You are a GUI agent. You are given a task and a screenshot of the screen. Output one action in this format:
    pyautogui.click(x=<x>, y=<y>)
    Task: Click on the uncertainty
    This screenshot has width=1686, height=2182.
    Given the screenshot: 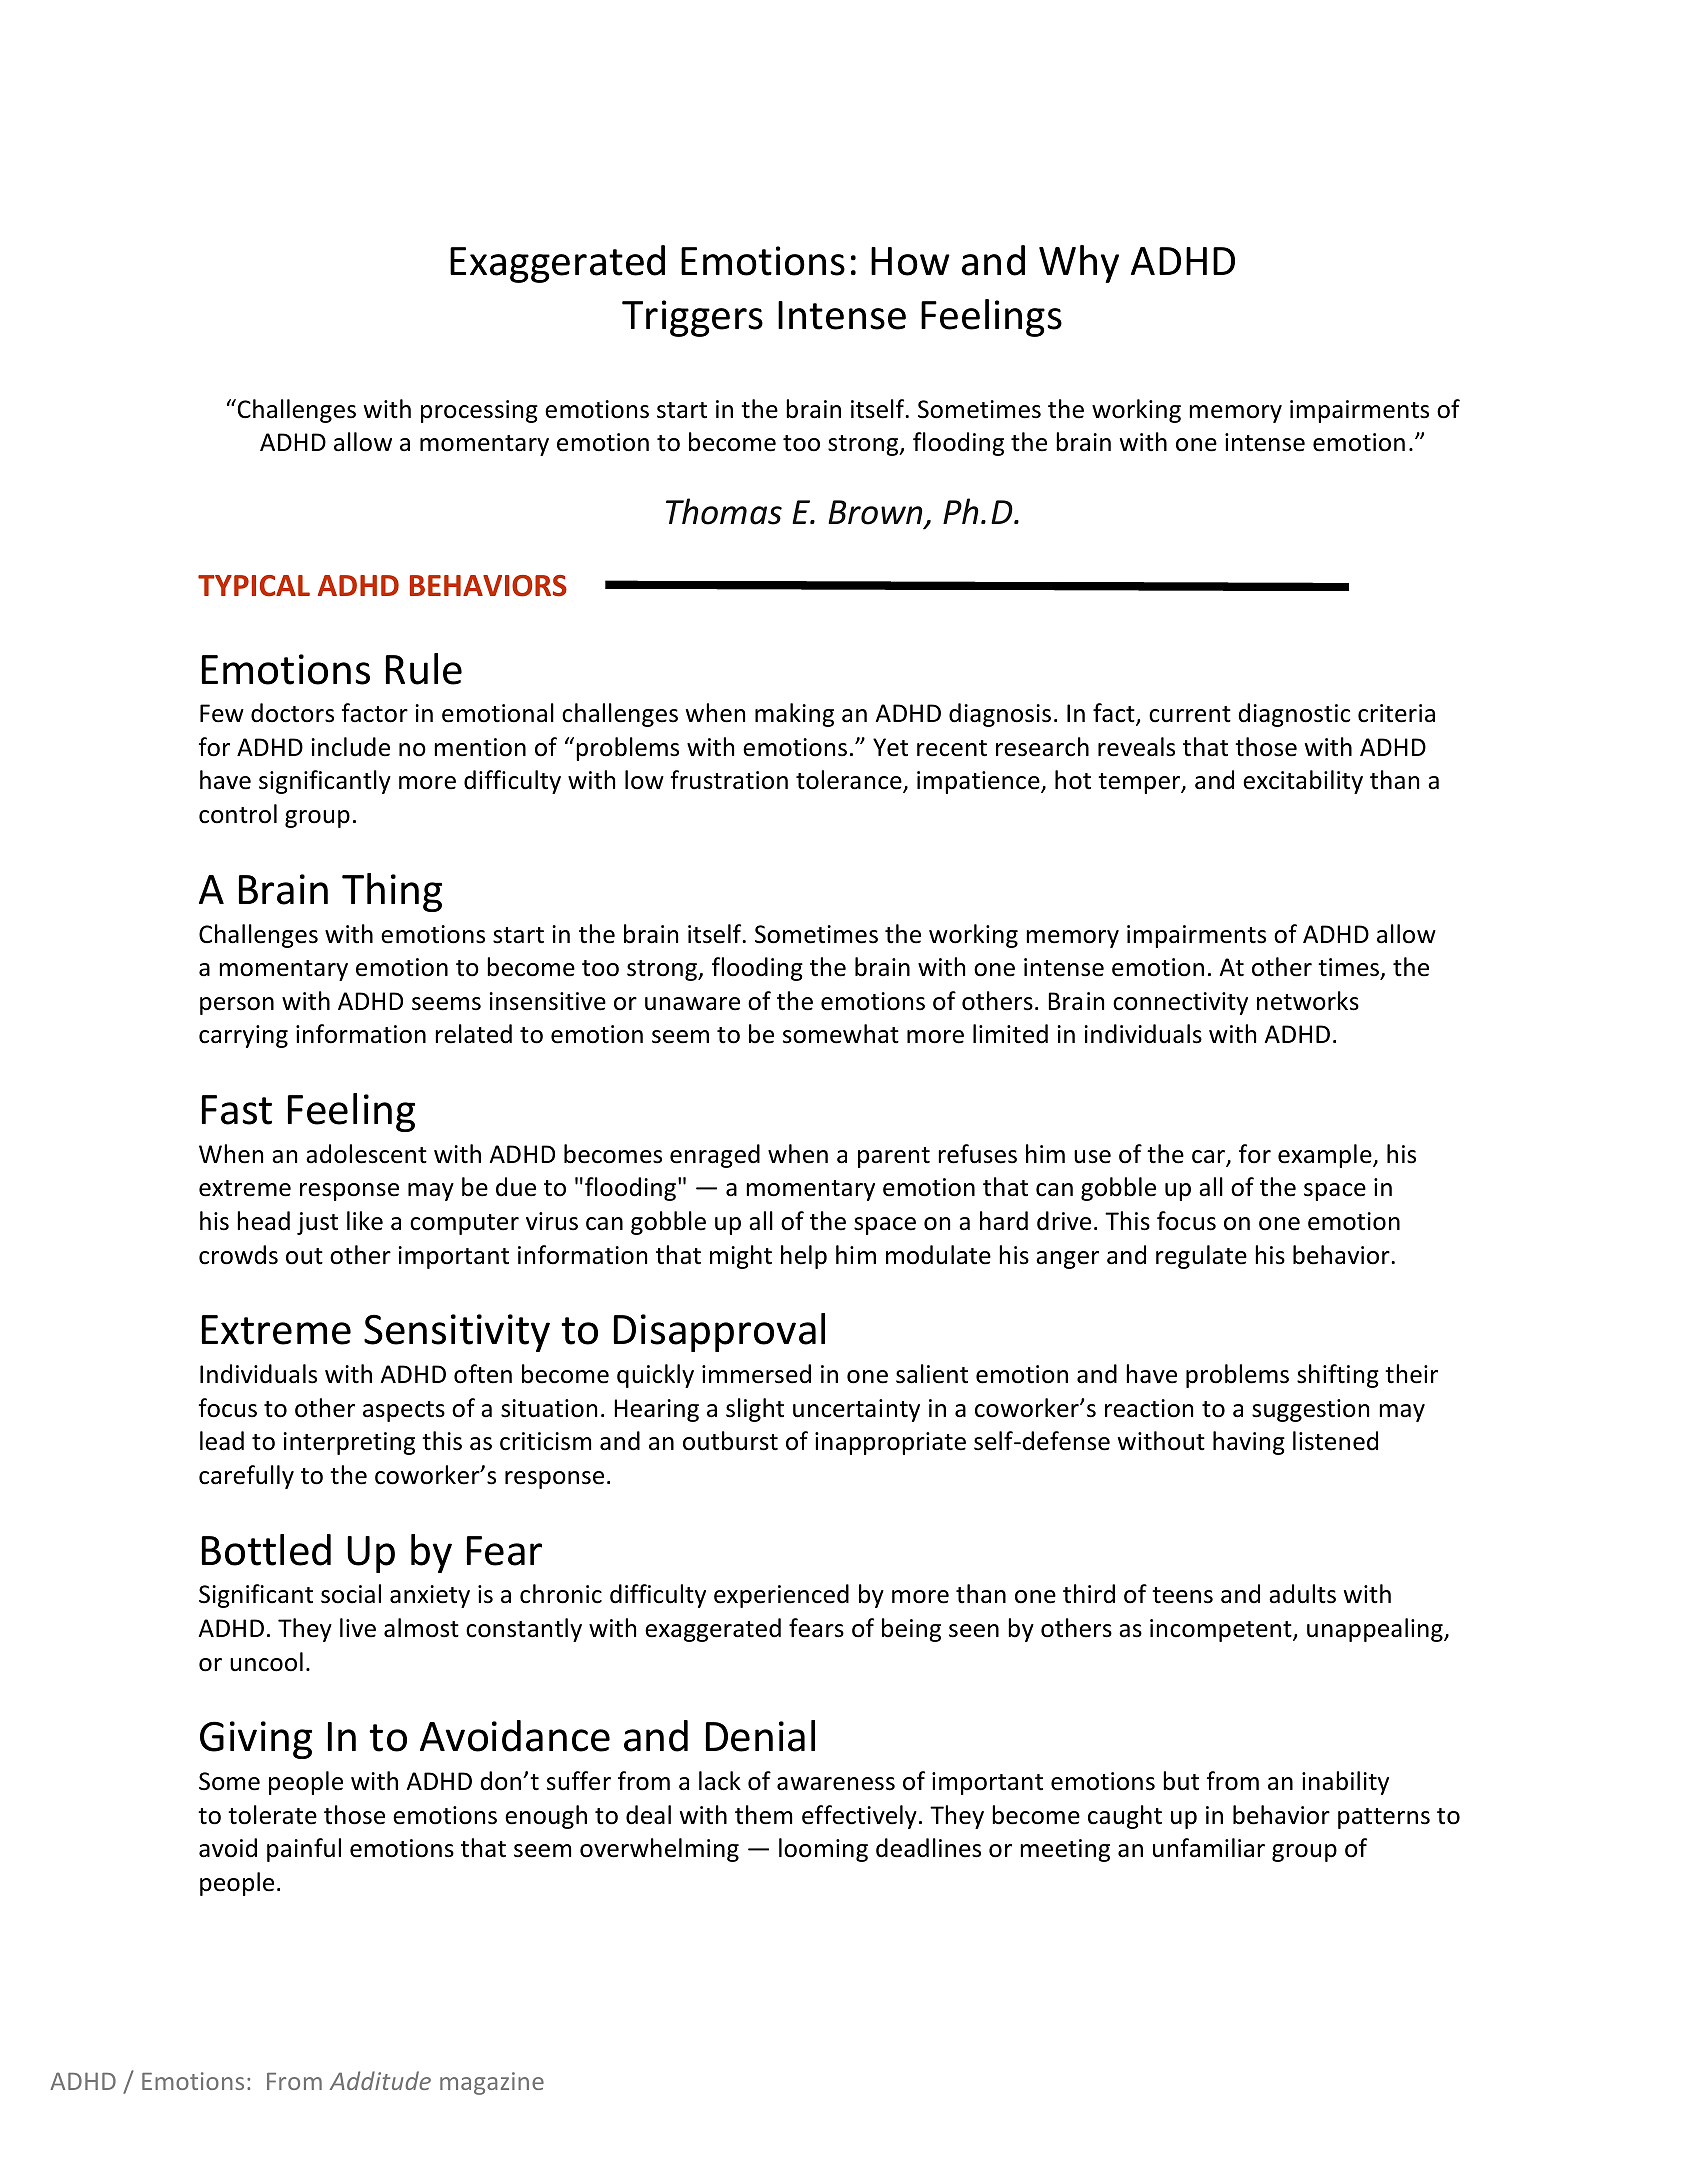 What is the action you would take?
    pyautogui.click(x=856, y=1410)
